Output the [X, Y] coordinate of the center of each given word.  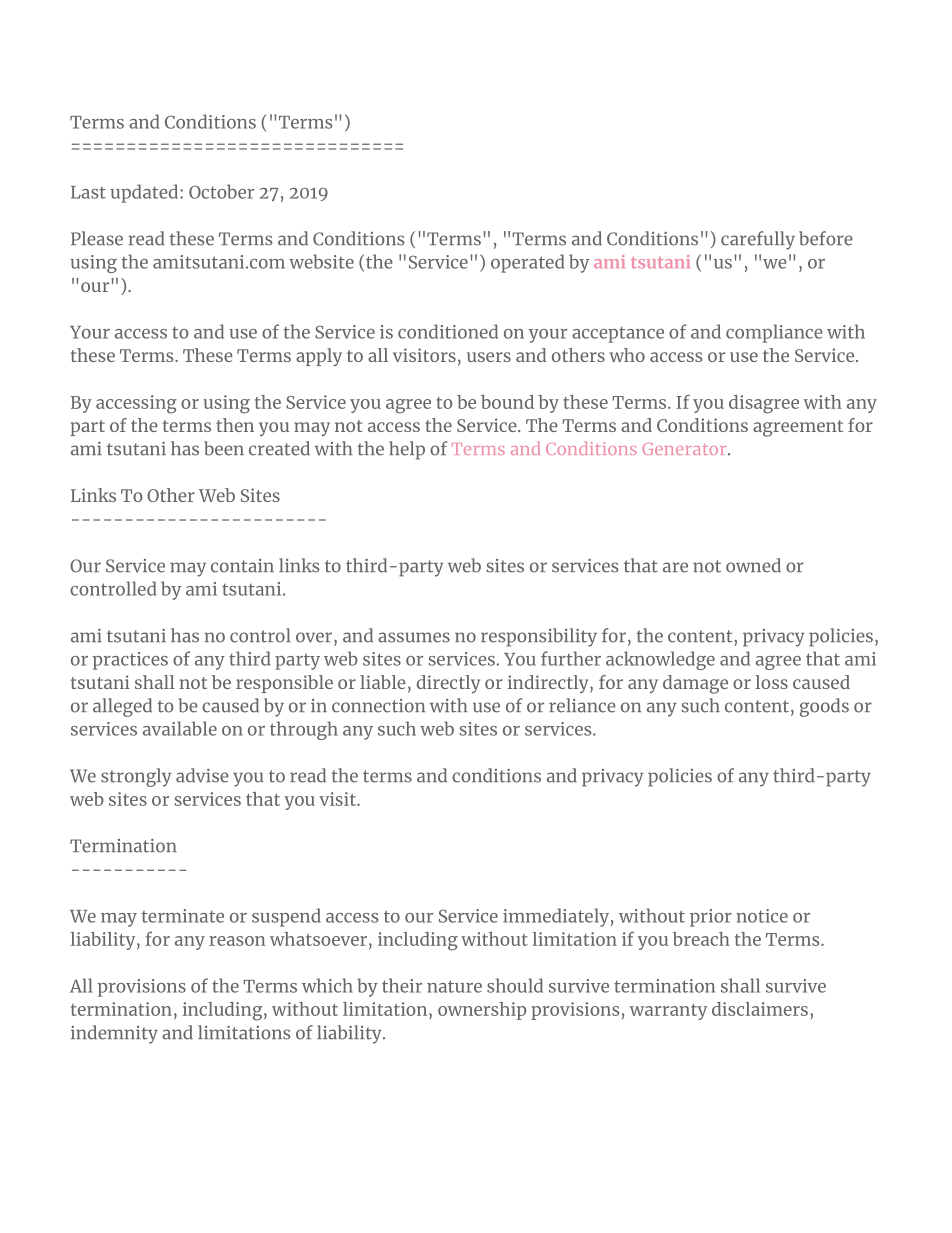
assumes [414, 637]
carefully [758, 240]
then [235, 425]
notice [762, 916]
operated [527, 263]
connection [378, 706]
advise [202, 775]
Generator [685, 449]
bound [507, 402]
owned [753, 565]
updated [145, 193]
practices [130, 661]
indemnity [114, 1034]
